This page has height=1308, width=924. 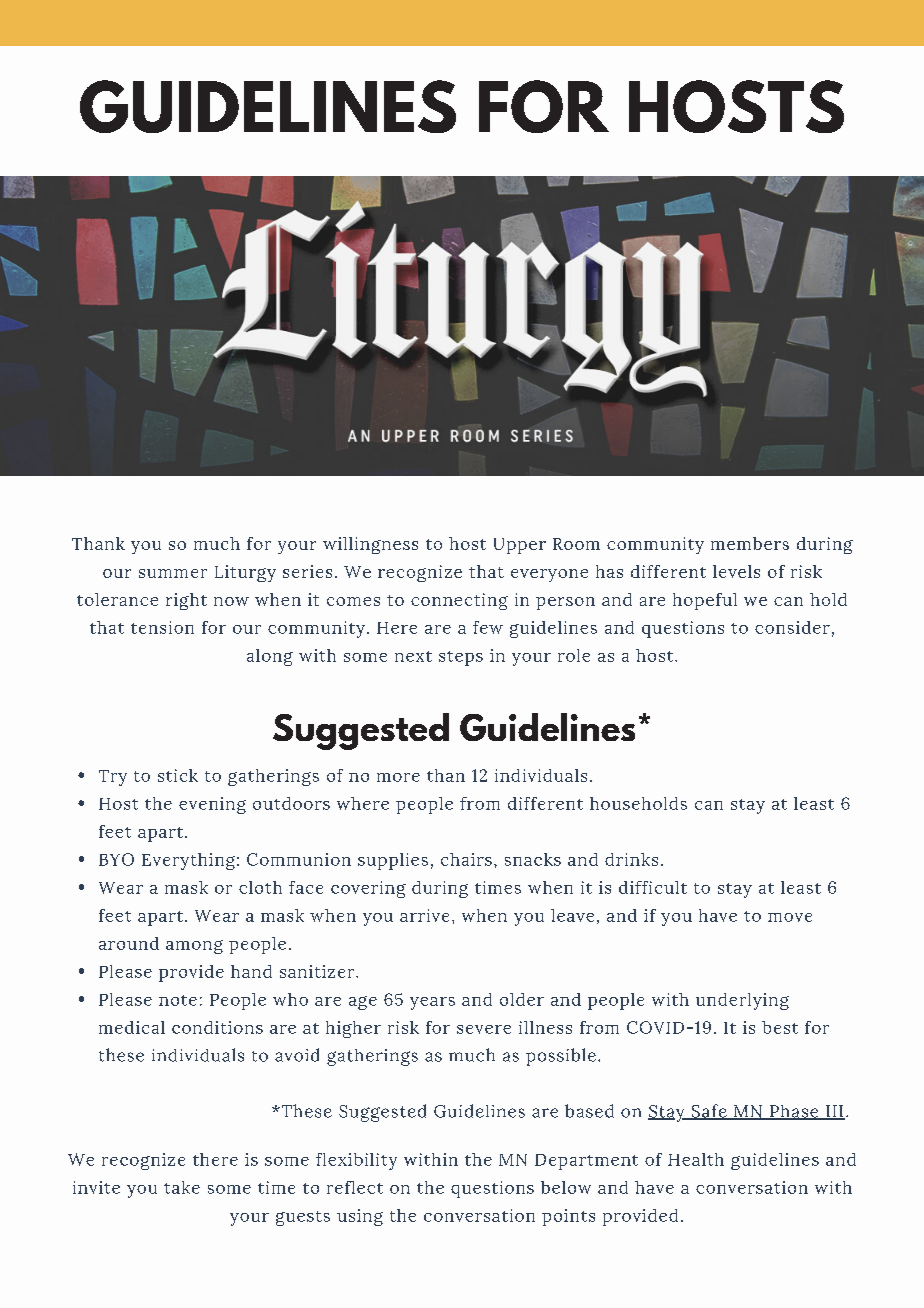 I want to click on take, so click(x=182, y=1187).
